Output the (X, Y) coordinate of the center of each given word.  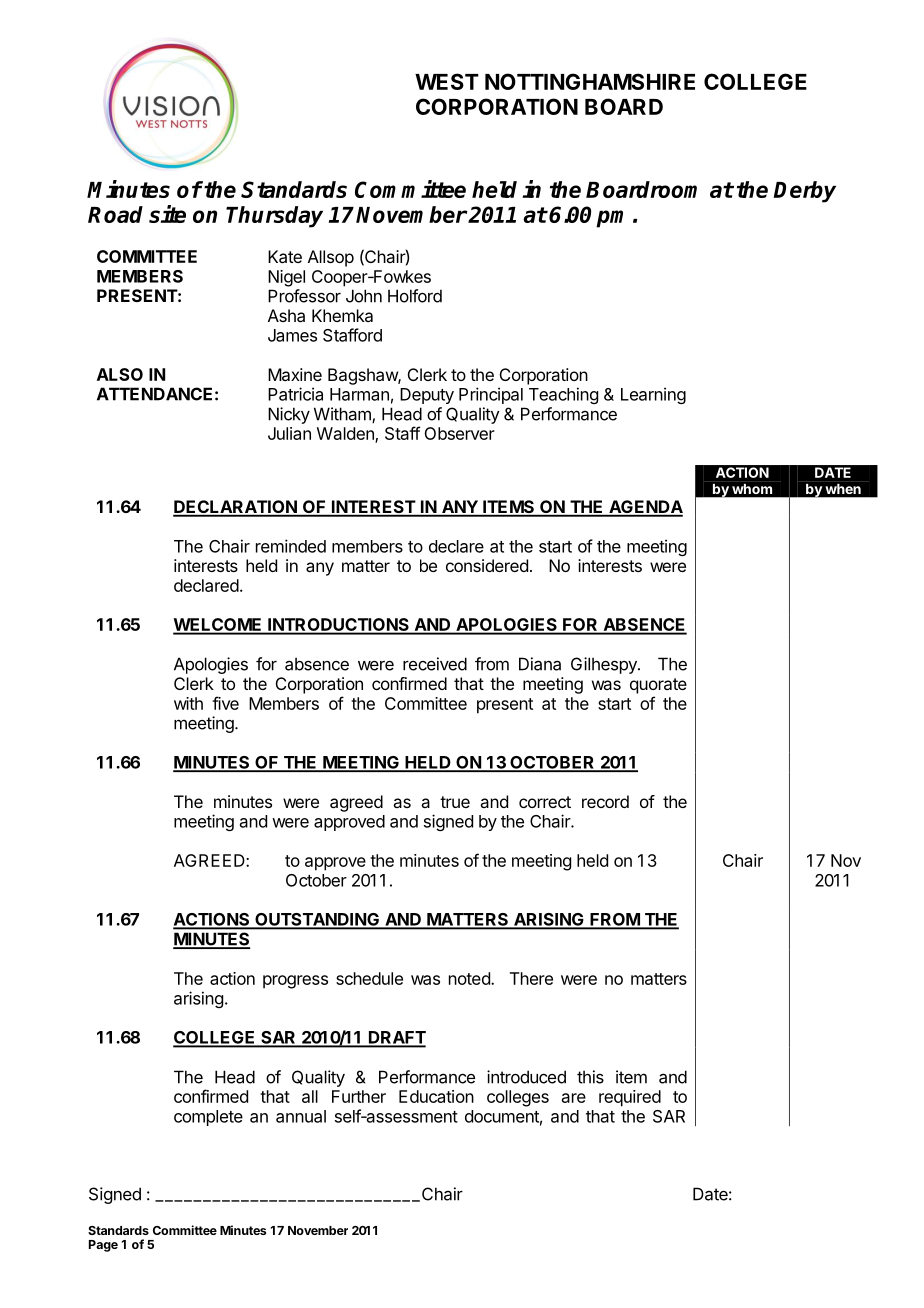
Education (436, 1096)
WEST (447, 81)
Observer (459, 433)
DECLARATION (236, 508)
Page (103, 1246)
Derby (804, 192)
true (455, 802)
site (167, 214)
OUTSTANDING (317, 920)
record (605, 801)
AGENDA (645, 508)
